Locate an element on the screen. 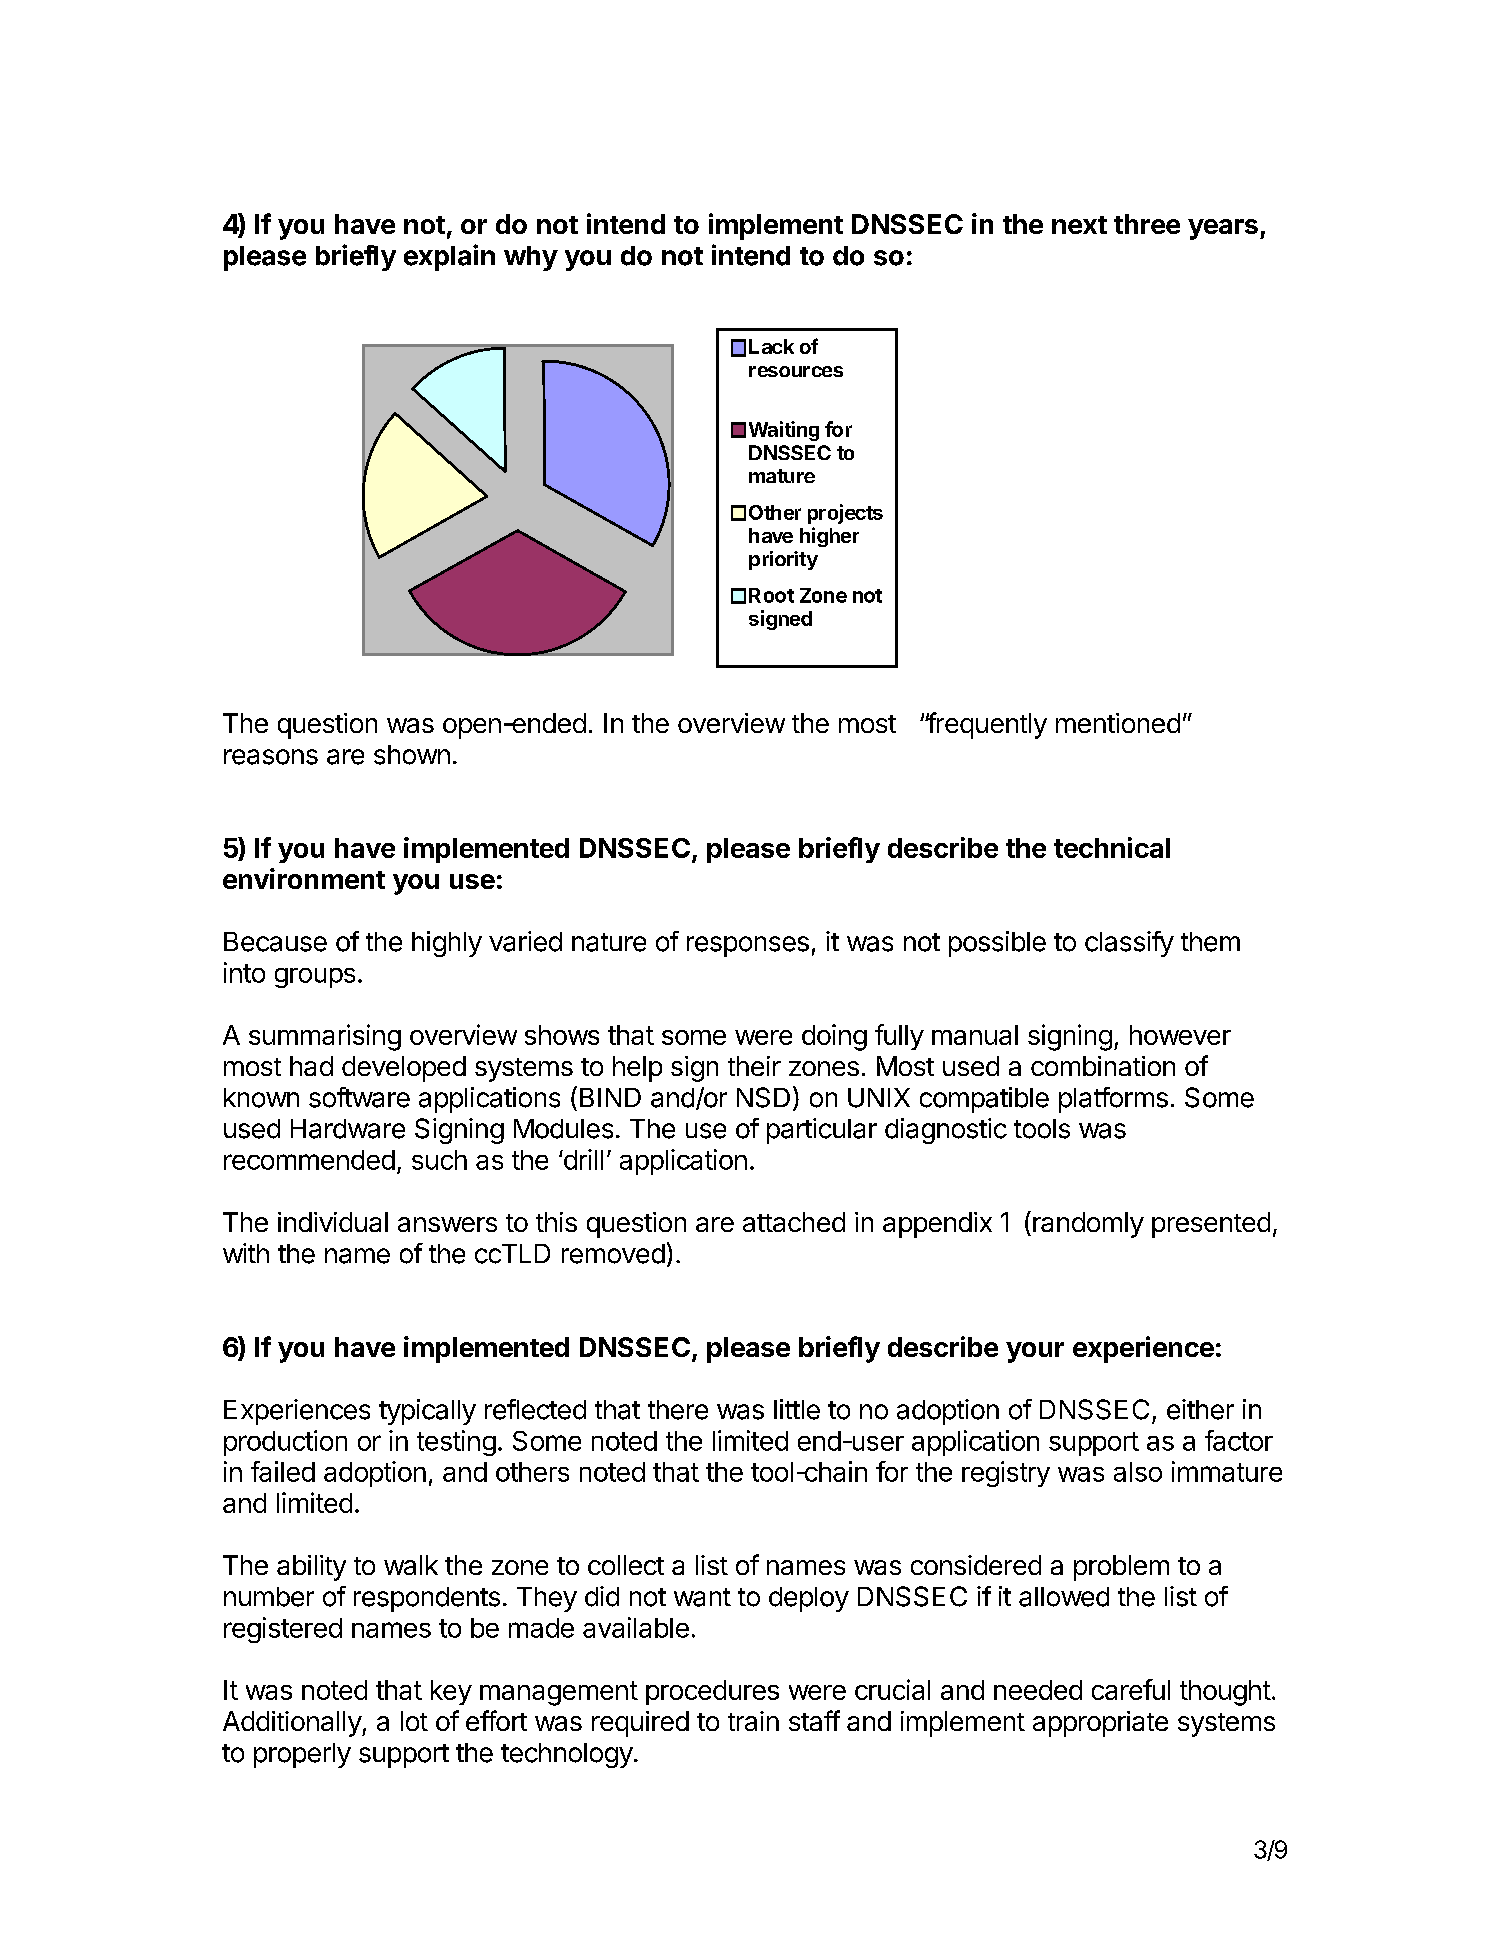 The width and height of the screenshot is (1509, 1953). train is located at coordinates (753, 1721).
